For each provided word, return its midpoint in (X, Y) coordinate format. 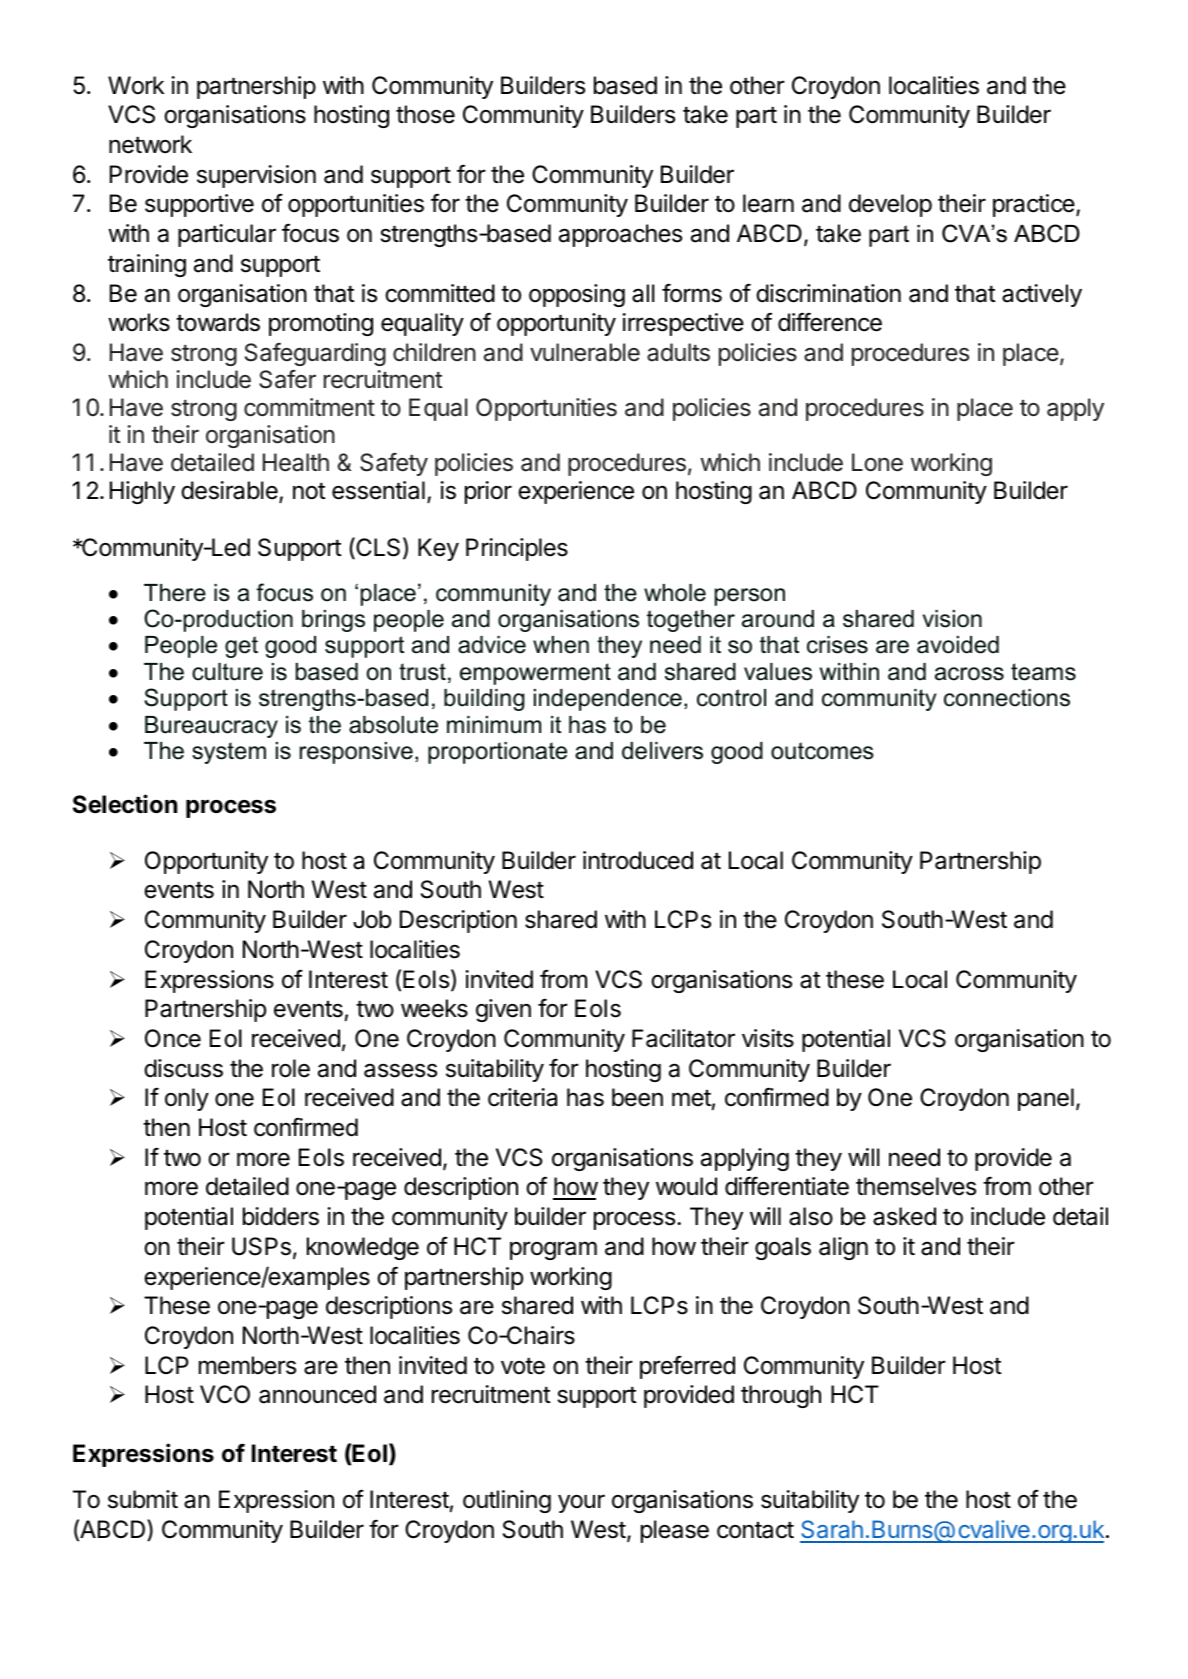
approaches (620, 235)
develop (890, 205)
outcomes (822, 751)
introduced (638, 860)
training (147, 265)
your (581, 1503)
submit (143, 1499)
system (229, 753)
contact (755, 1530)
